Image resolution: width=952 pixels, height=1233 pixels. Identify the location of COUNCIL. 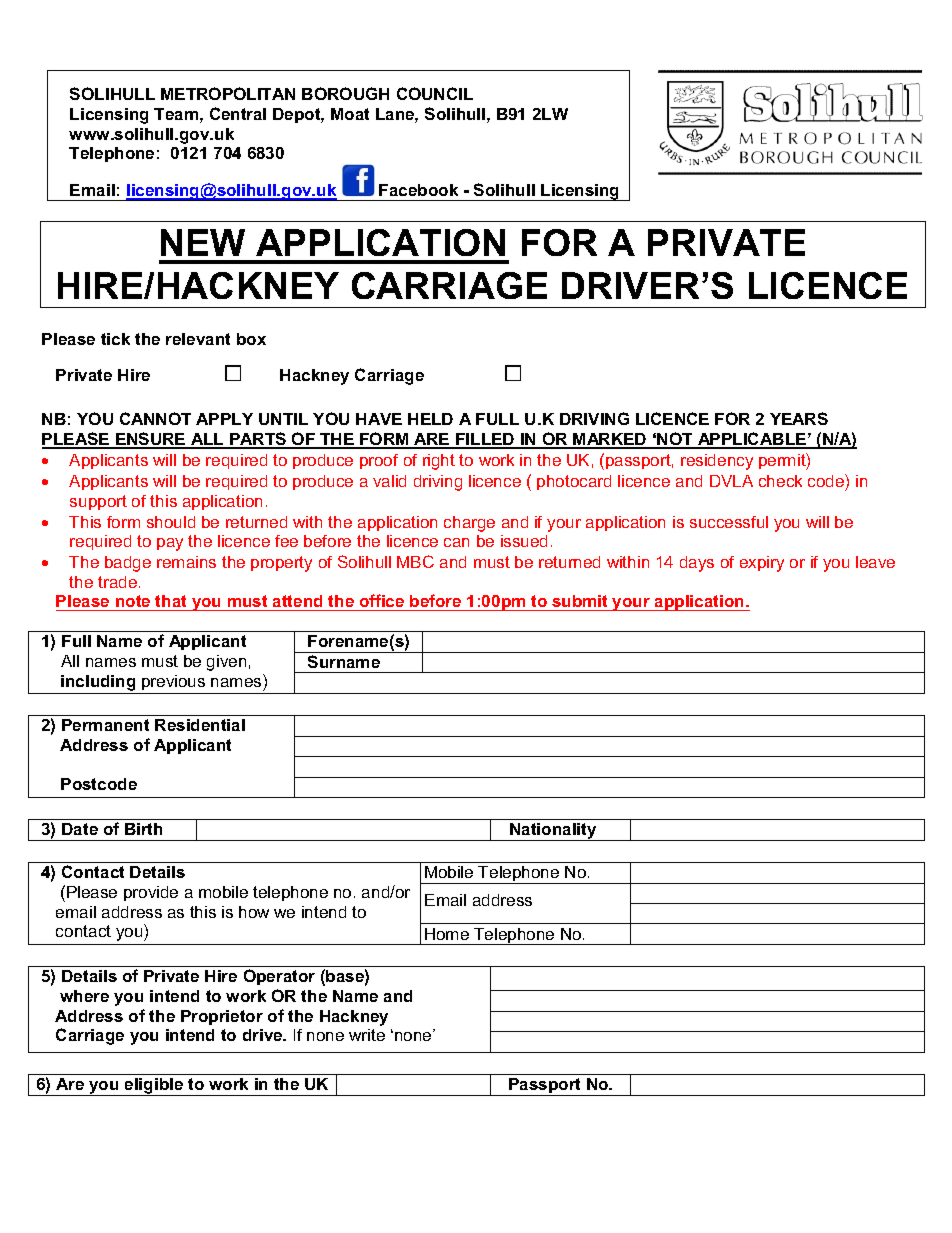
(435, 93).
